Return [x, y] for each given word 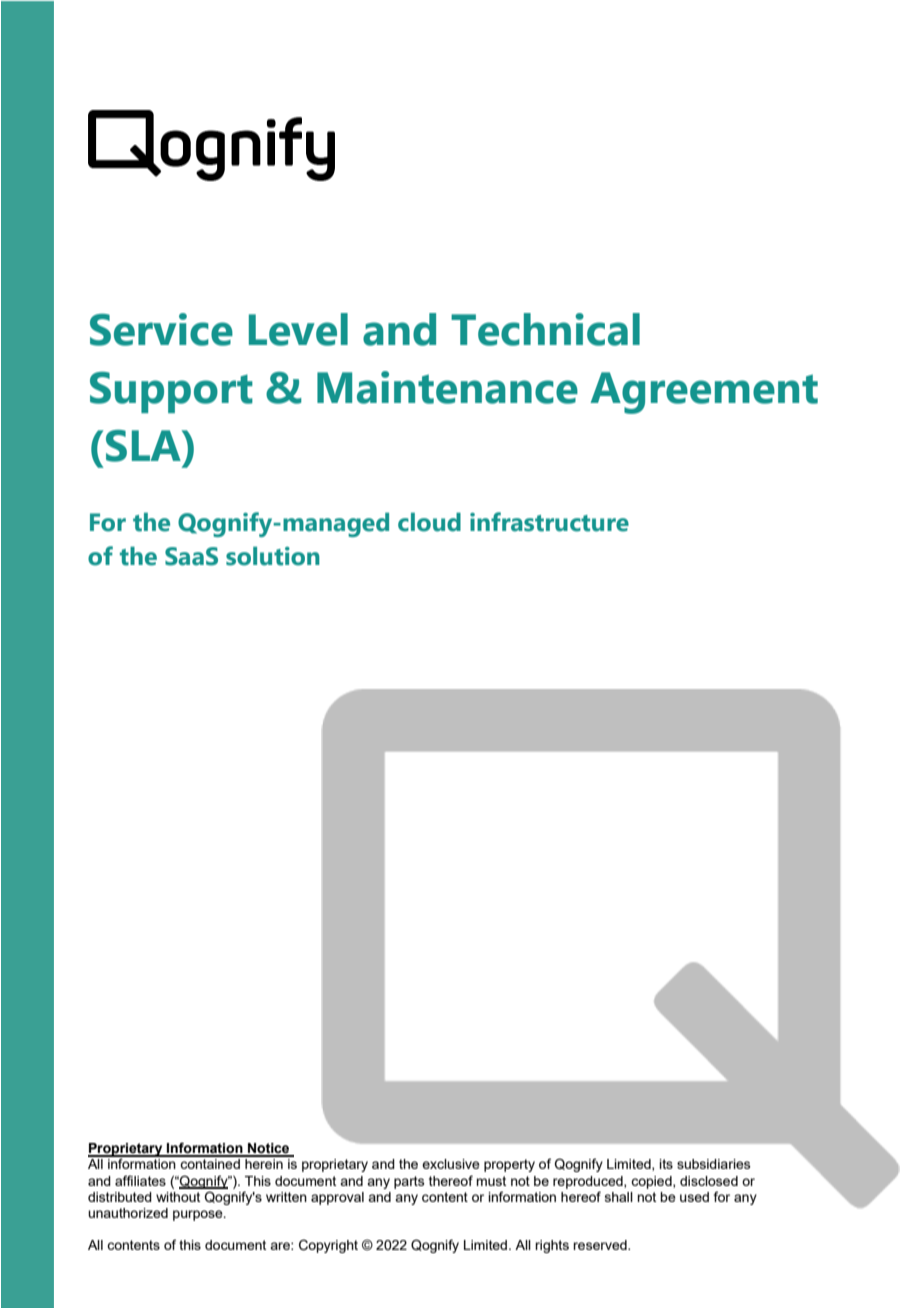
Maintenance [447, 387]
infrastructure [549, 522]
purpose [199, 1215]
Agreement [704, 393]
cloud [429, 522]
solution [273, 556]
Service [161, 329]
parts [409, 1182]
